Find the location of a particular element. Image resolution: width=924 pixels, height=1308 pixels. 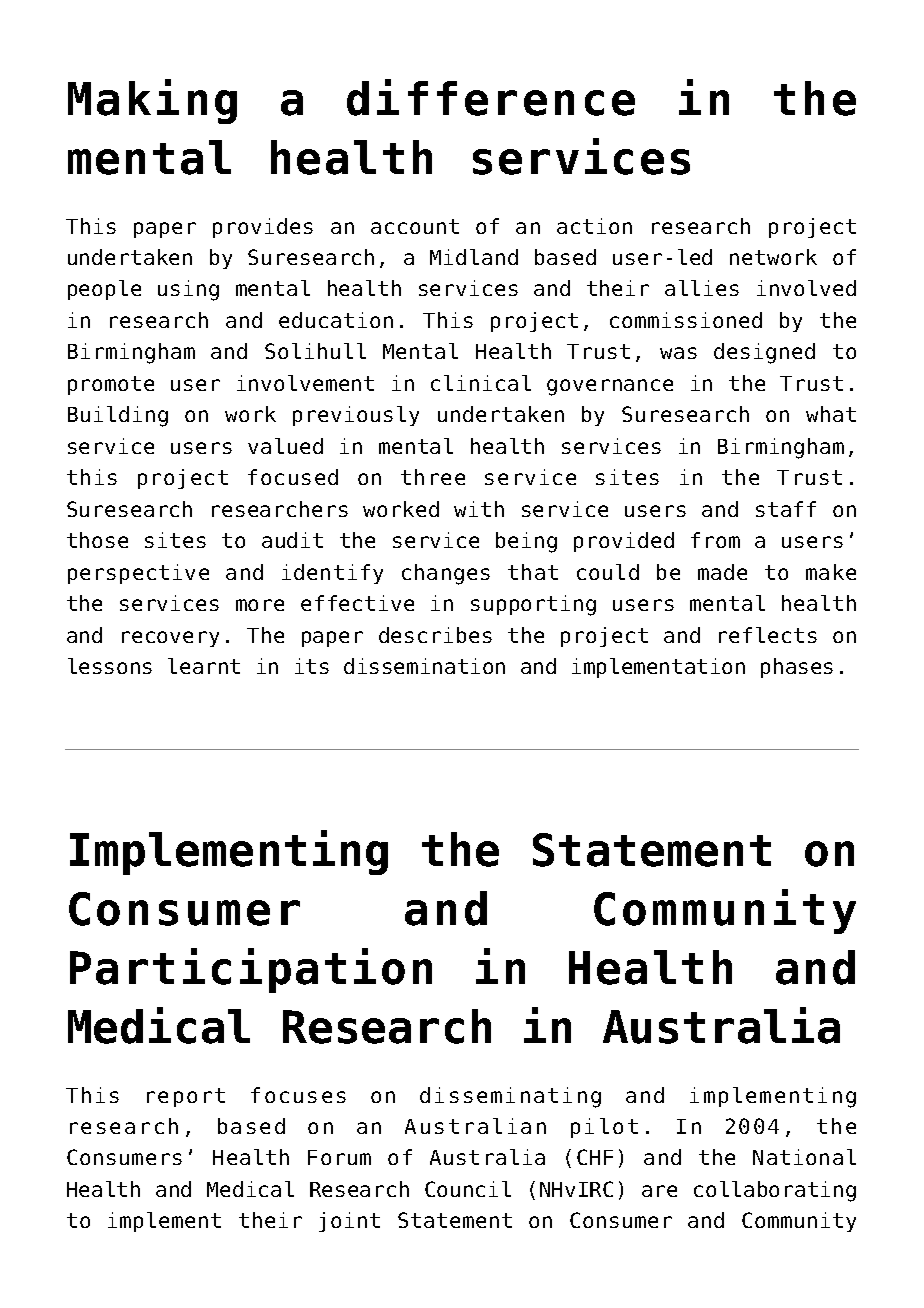

phases is located at coordinates (797, 668).
